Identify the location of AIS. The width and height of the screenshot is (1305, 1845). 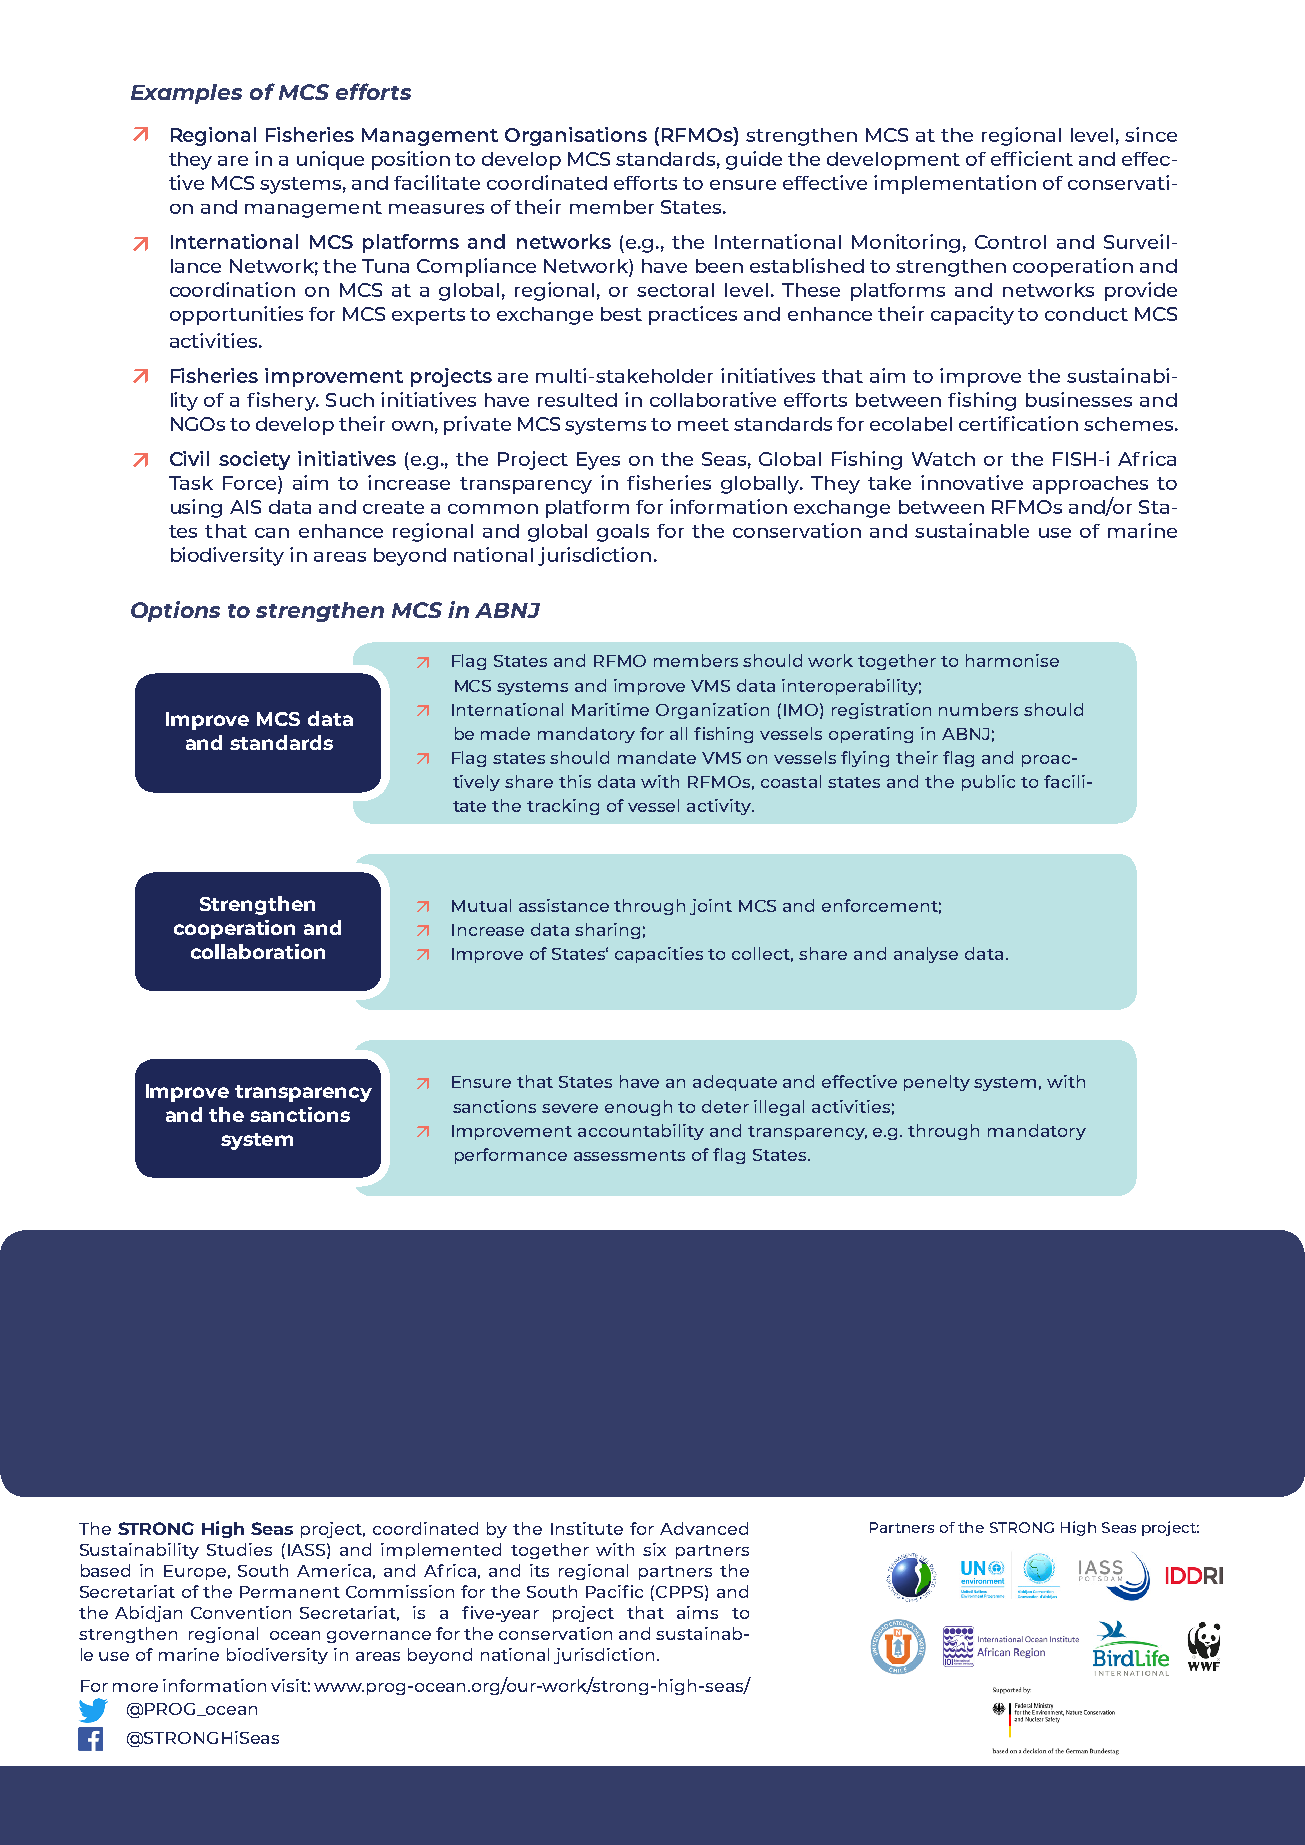
(245, 507).
